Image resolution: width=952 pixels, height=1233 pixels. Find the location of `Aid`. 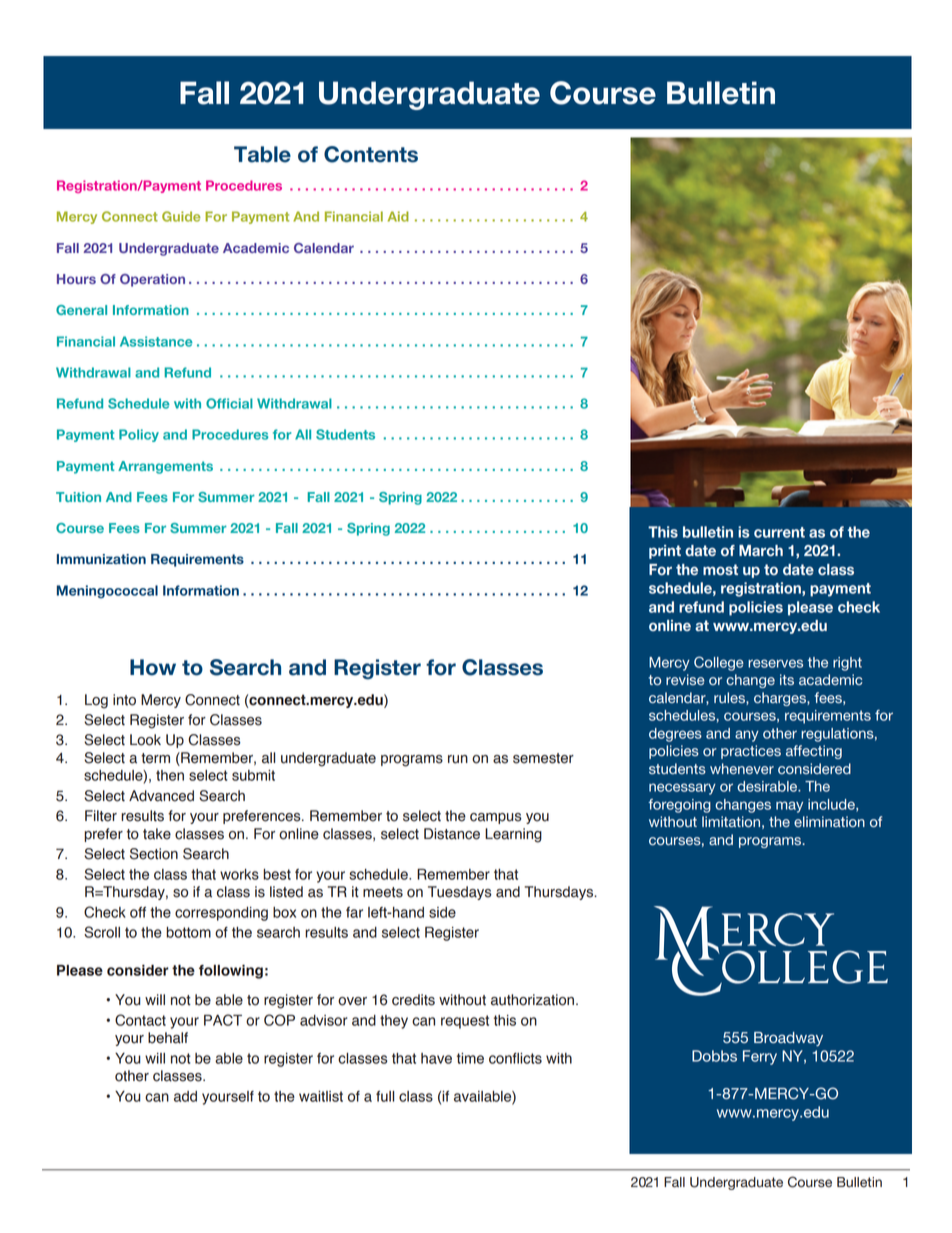

Aid is located at coordinates (398, 216).
